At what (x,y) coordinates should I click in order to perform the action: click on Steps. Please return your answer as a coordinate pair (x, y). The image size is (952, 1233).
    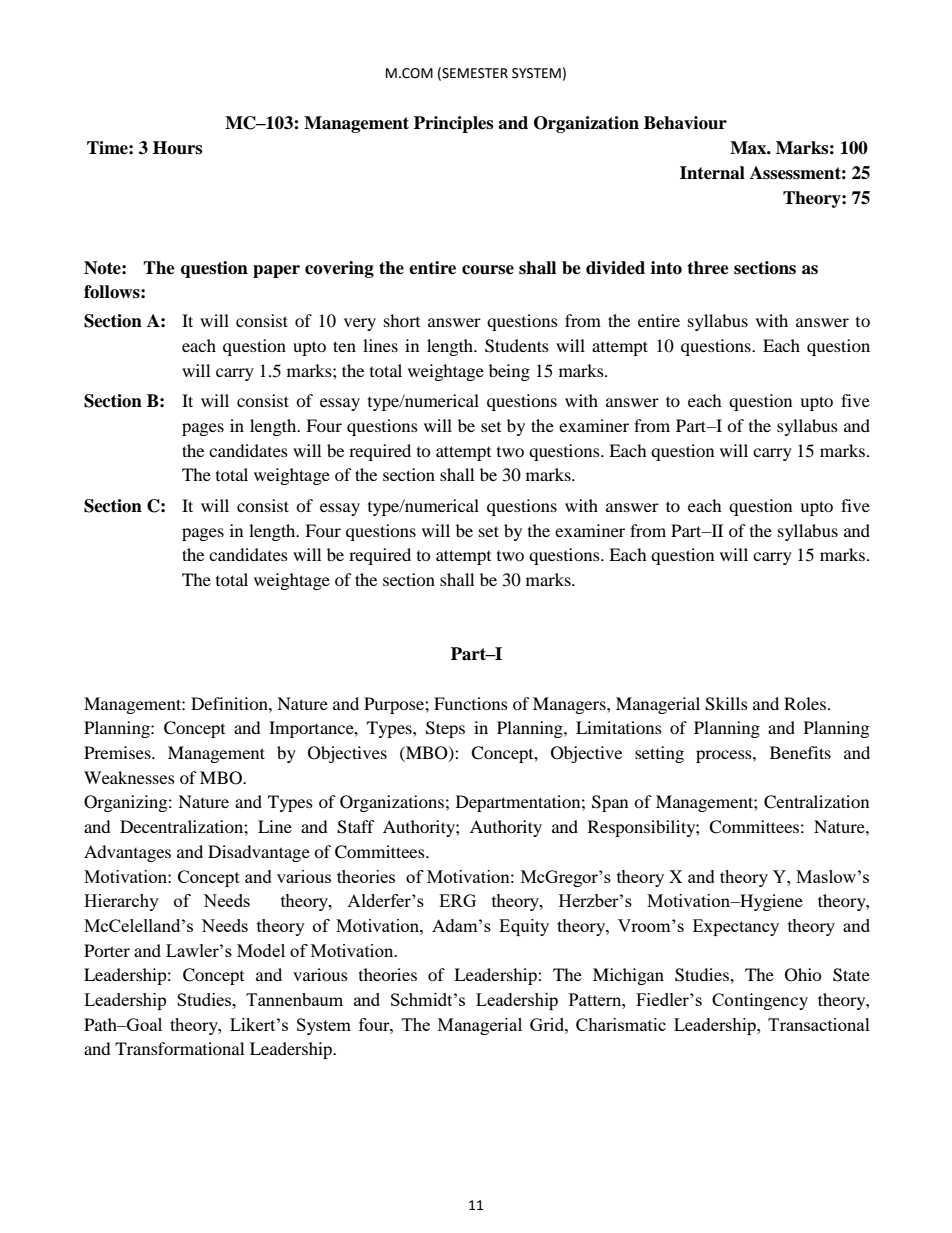
    Looking at the image, I should click on (445, 729).
